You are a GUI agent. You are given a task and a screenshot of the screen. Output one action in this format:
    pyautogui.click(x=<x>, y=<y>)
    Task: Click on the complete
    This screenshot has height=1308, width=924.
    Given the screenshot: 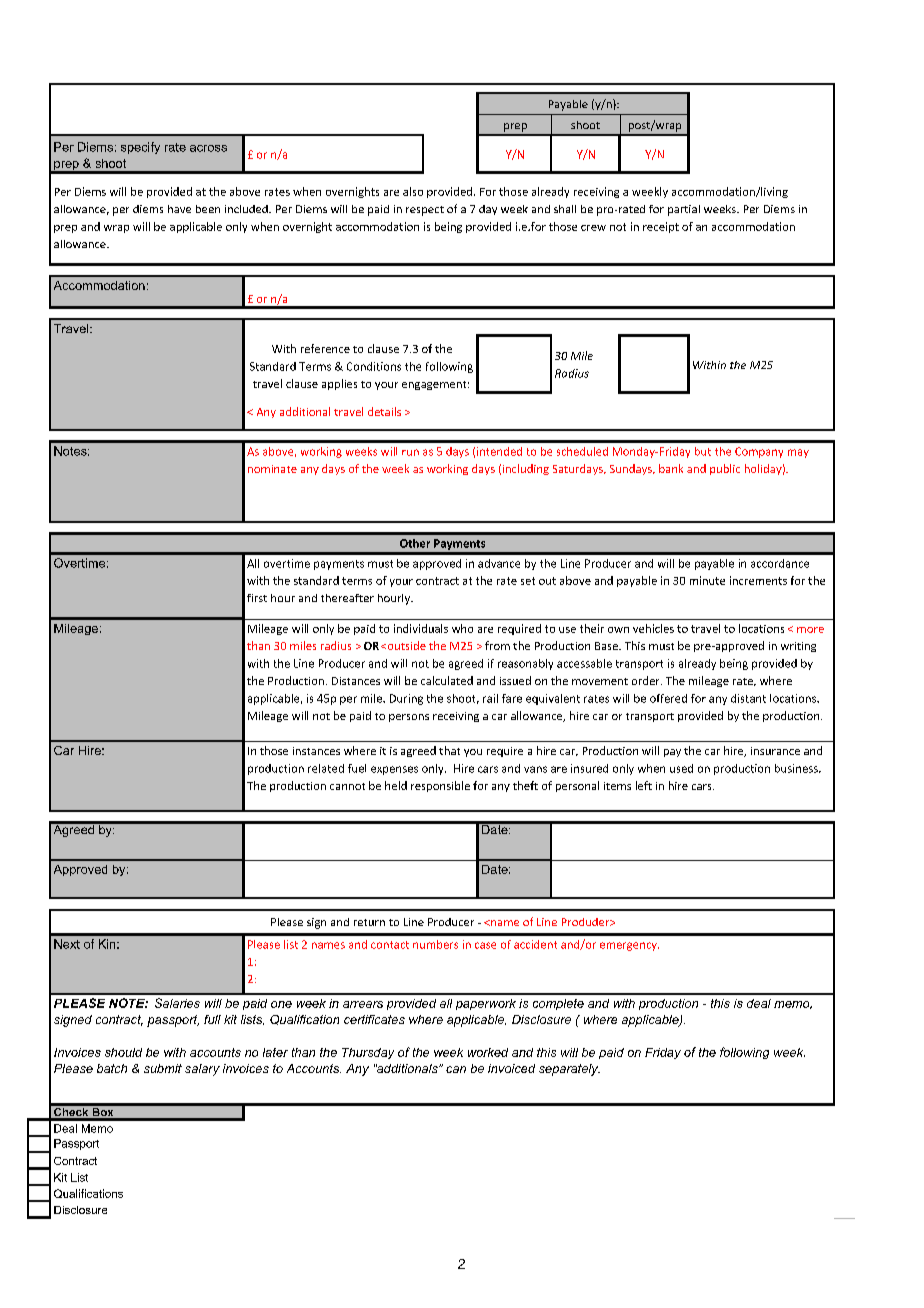 What is the action you would take?
    pyautogui.click(x=558, y=1004)
